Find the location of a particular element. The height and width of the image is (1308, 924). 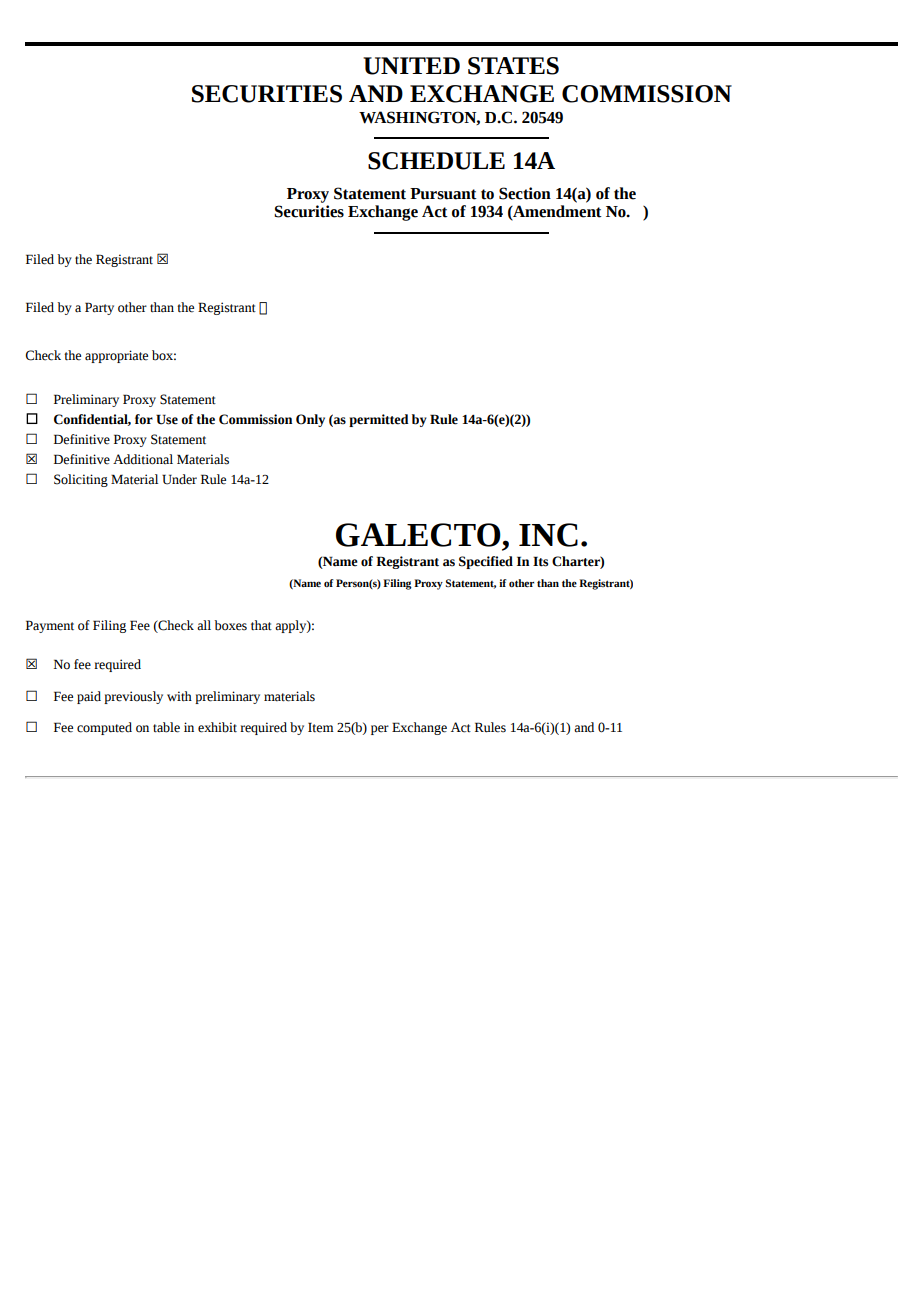

Item is located at coordinates (321, 727).
